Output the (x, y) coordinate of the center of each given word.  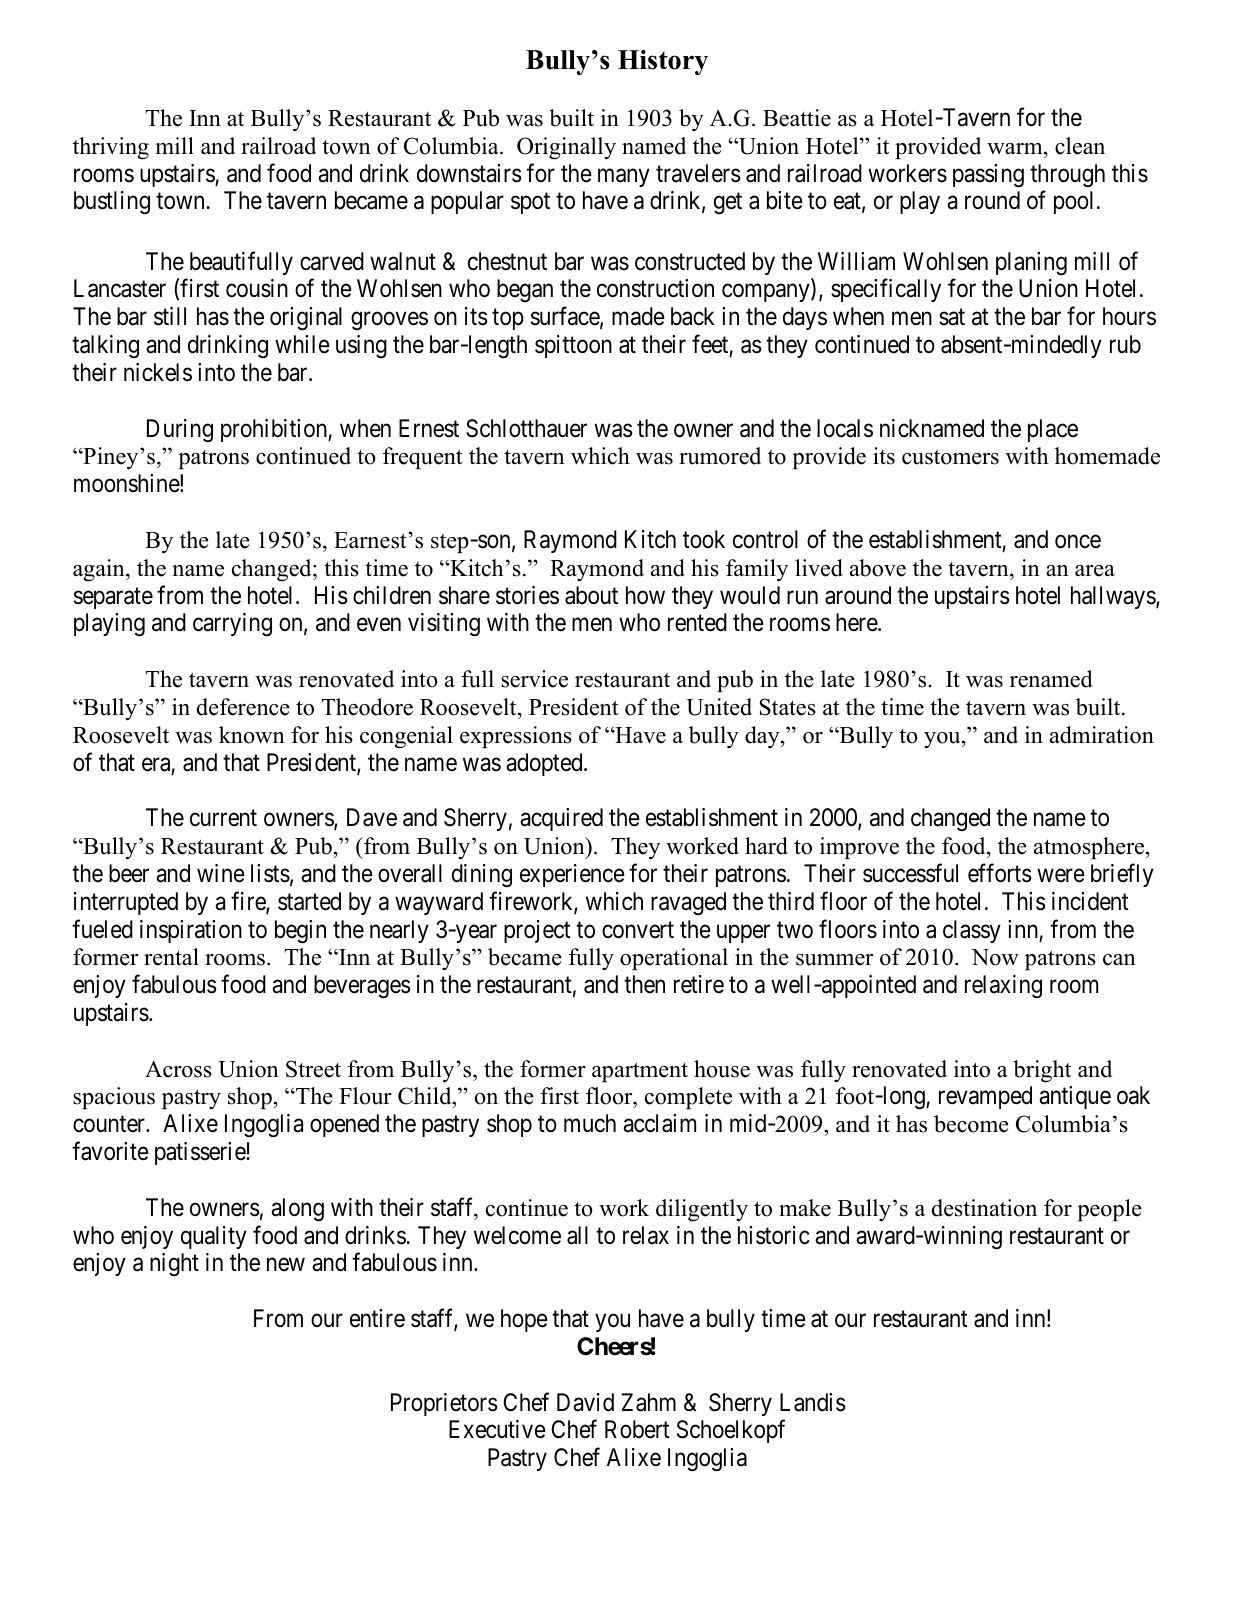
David (585, 1402)
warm (1016, 148)
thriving (111, 148)
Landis (813, 1402)
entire (377, 1318)
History (663, 62)
